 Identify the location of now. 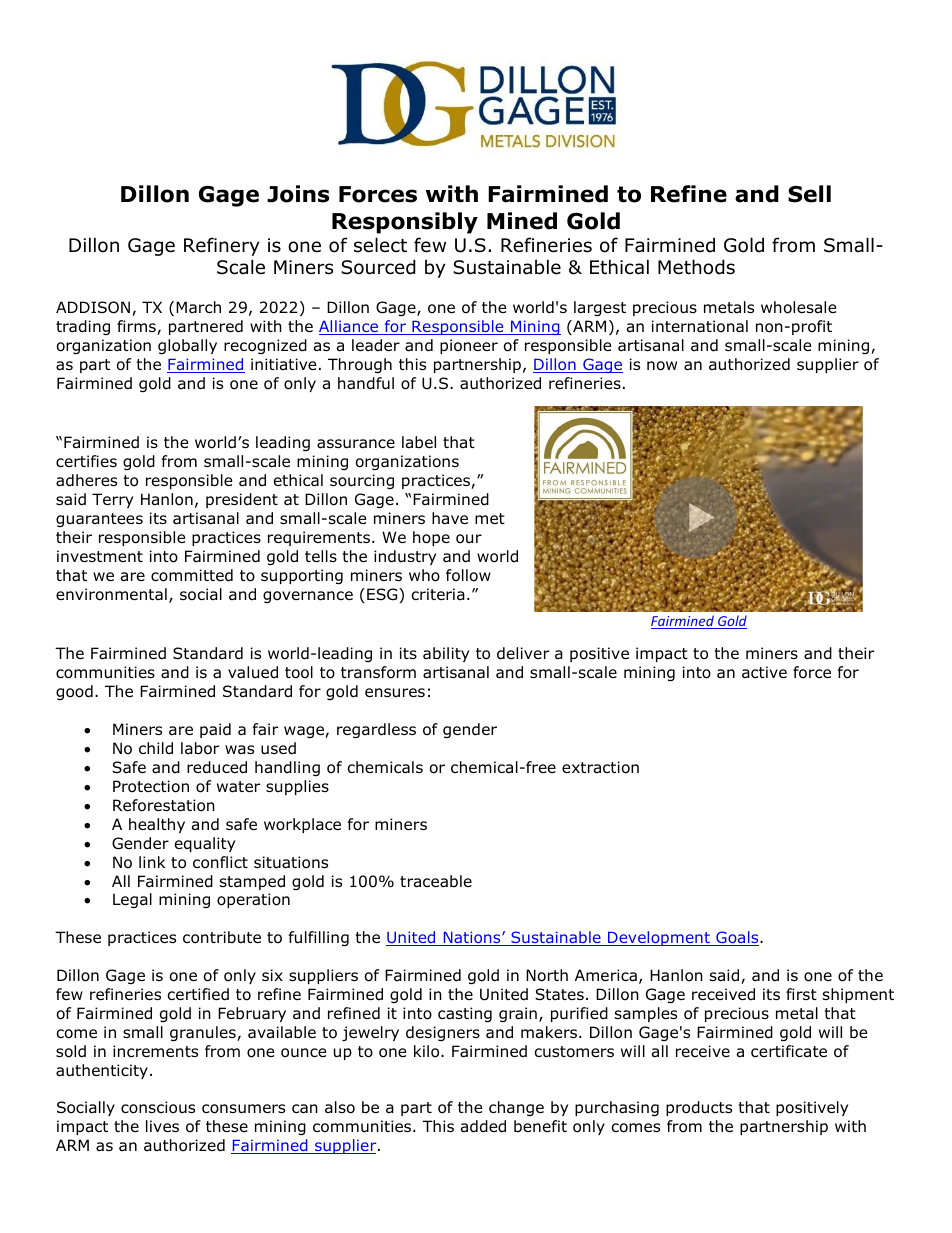
(662, 366).
